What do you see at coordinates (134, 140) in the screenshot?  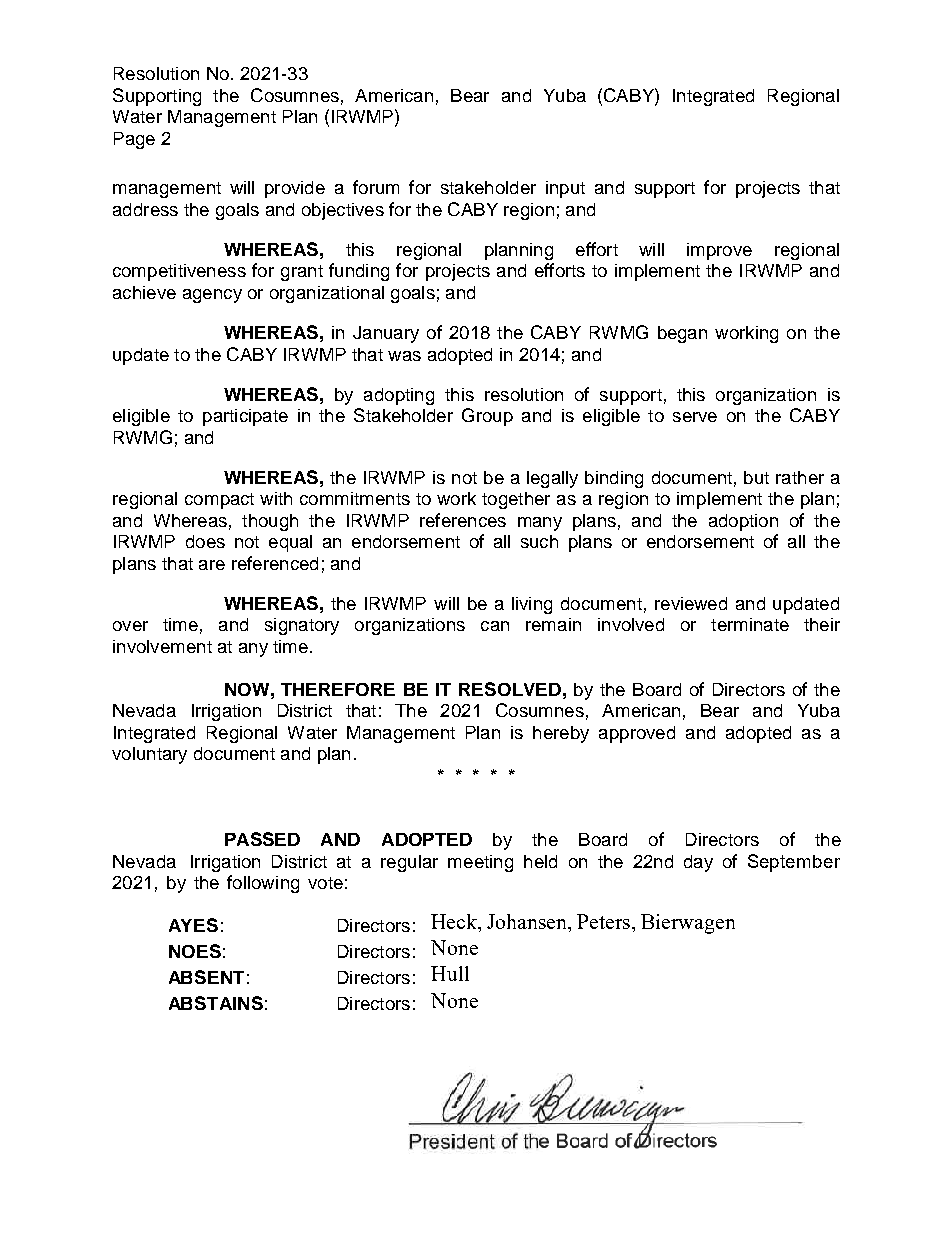 I see `Page` at bounding box center [134, 140].
